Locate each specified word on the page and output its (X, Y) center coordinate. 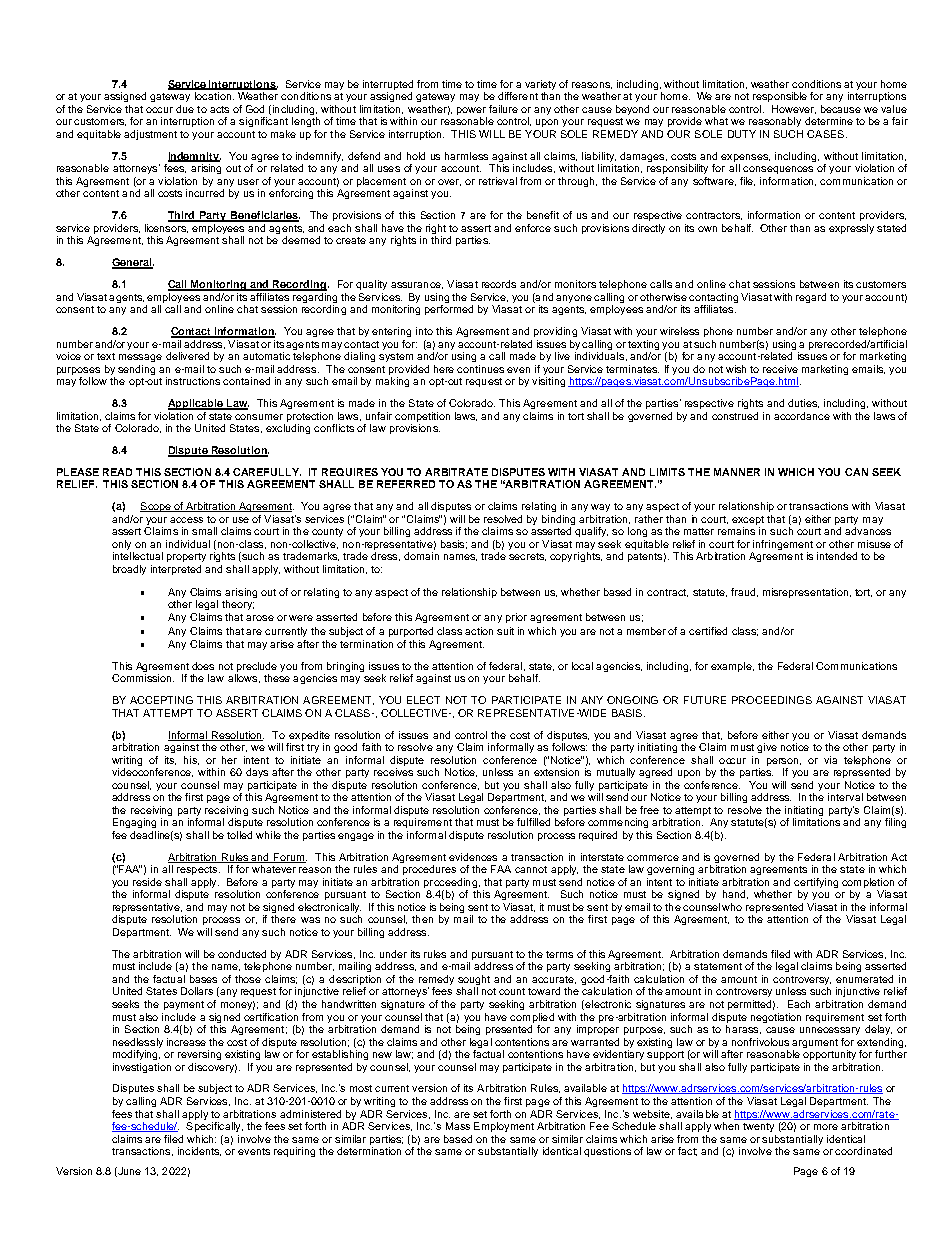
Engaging (134, 823)
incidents (199, 1151)
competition (422, 417)
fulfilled (533, 822)
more (826, 1127)
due (185, 109)
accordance (802, 416)
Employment (504, 1127)
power (472, 112)
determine (829, 121)
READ (117, 472)
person (784, 762)
